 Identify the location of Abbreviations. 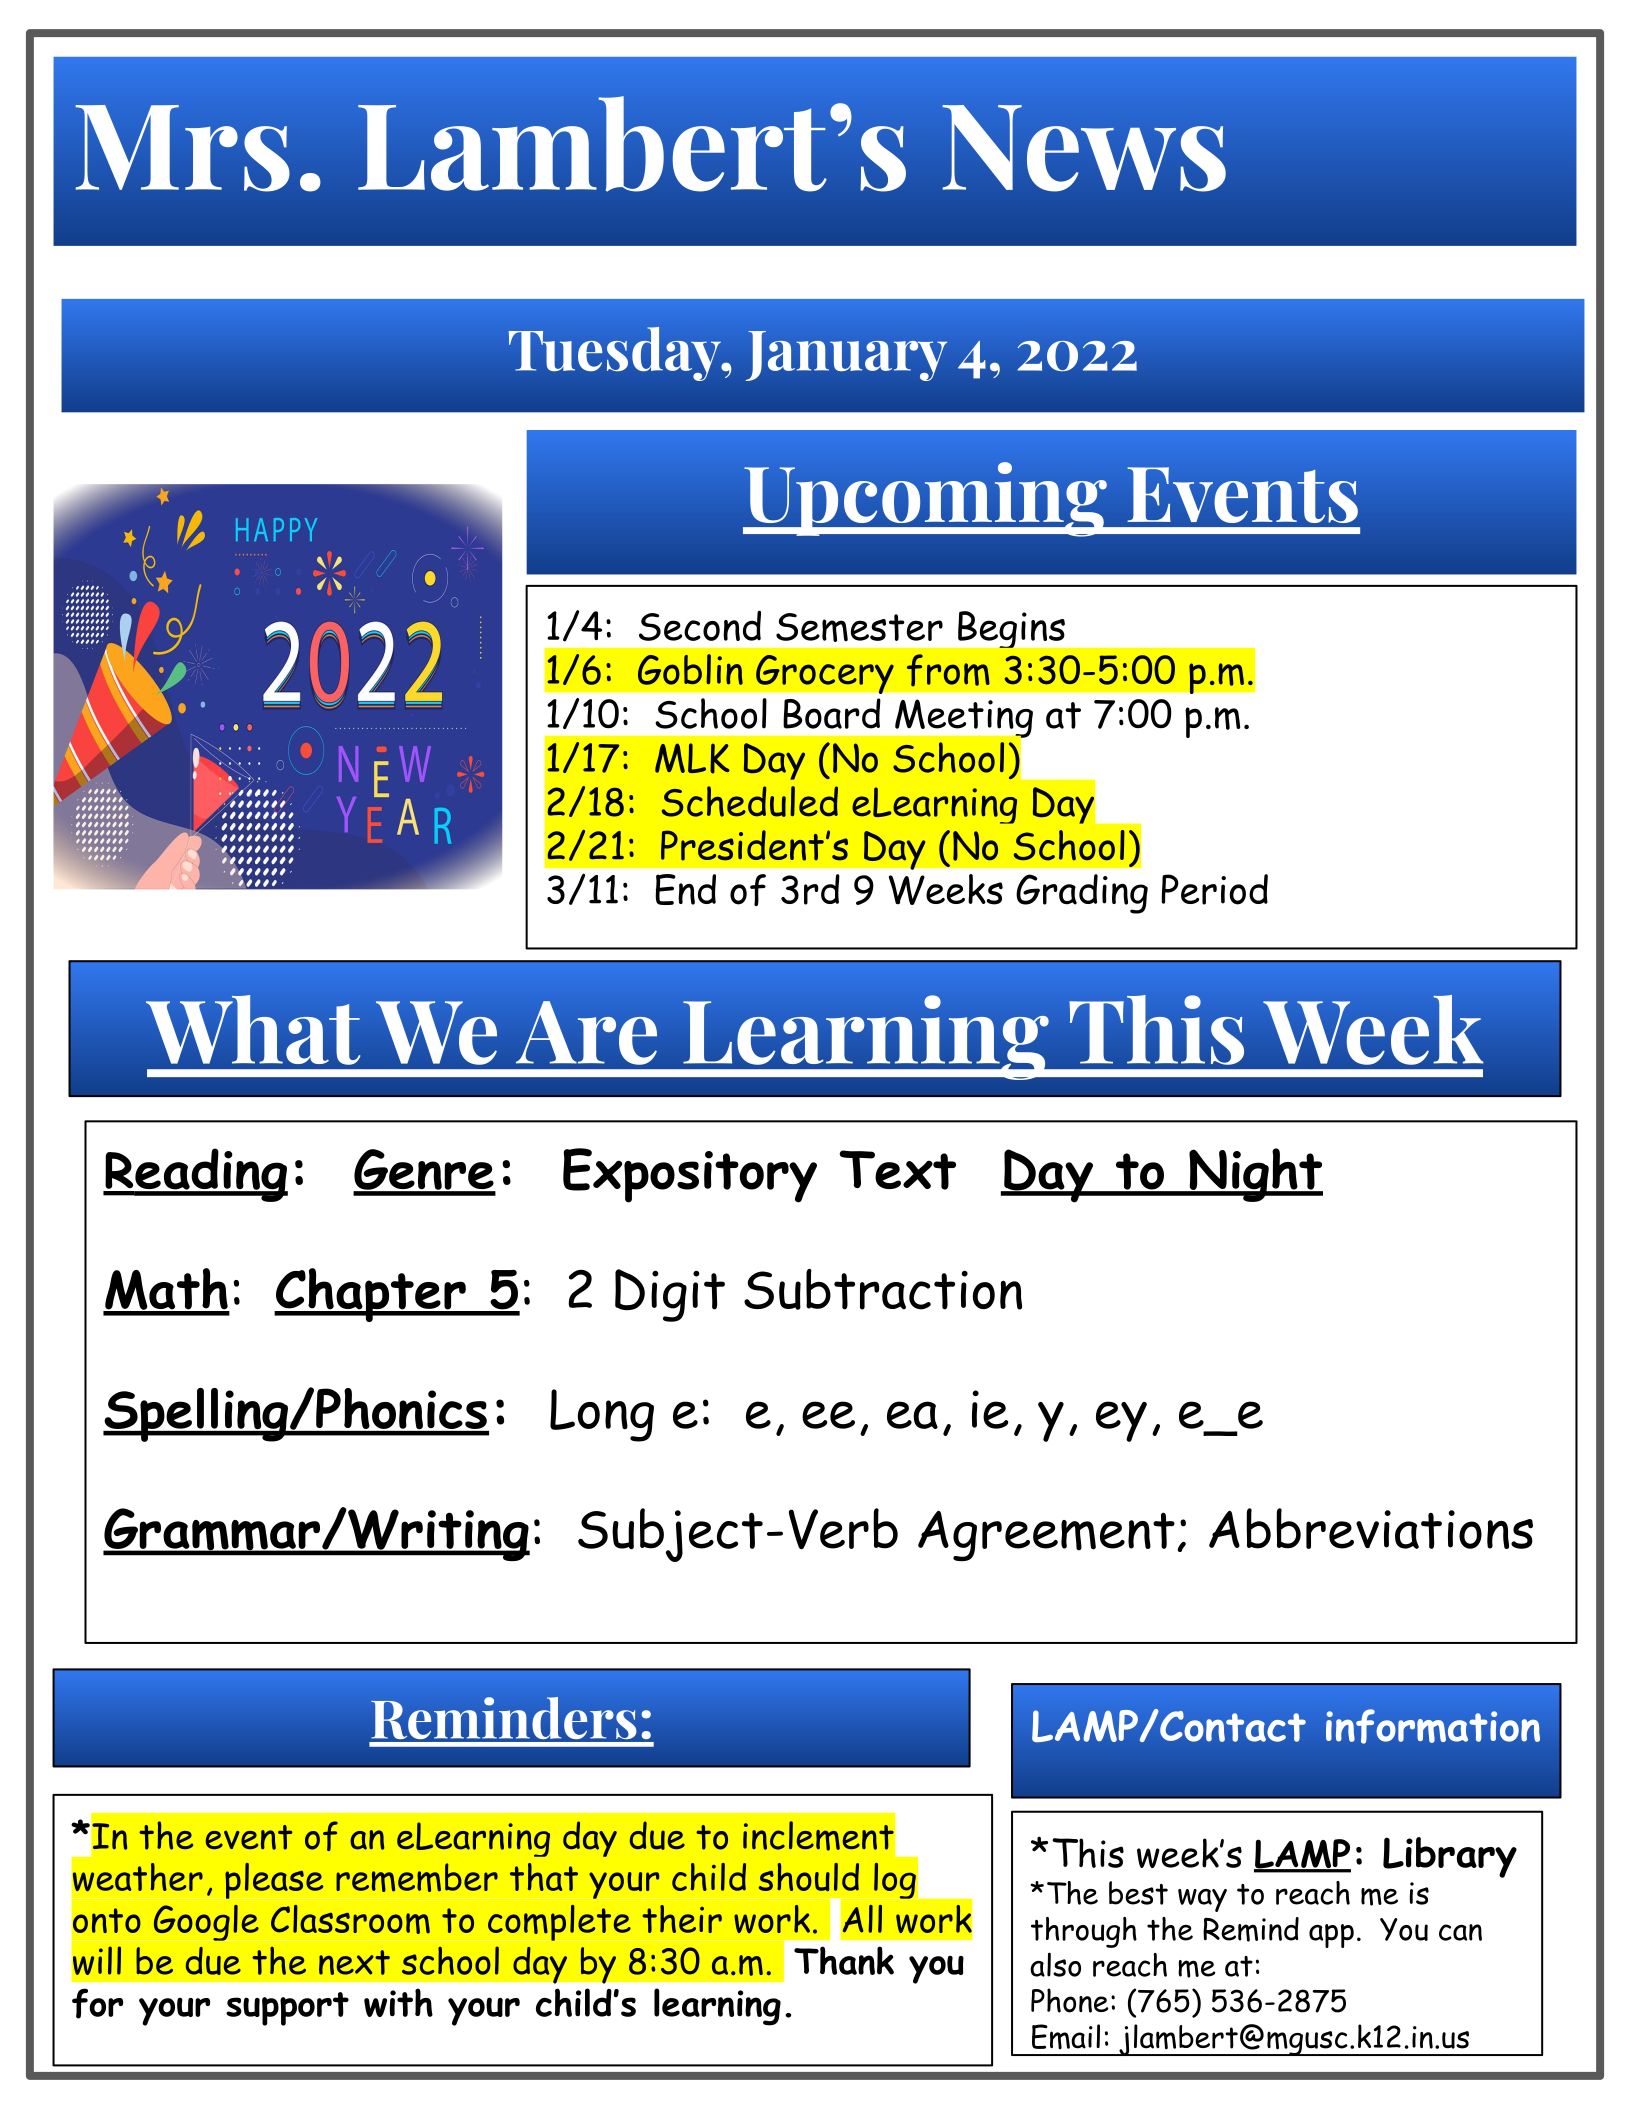
(1371, 1528).
